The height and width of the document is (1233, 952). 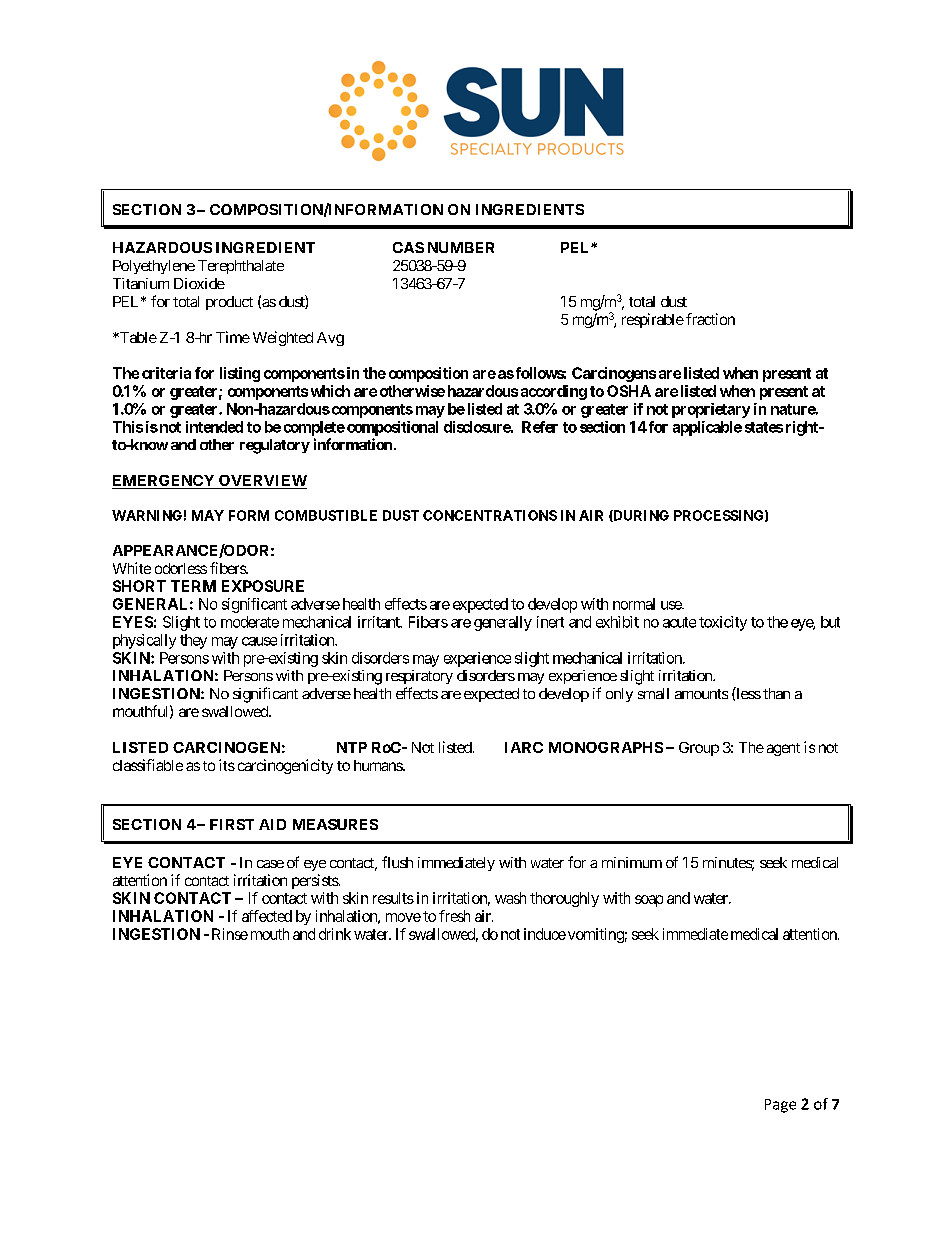 I want to click on induce, so click(x=545, y=934).
